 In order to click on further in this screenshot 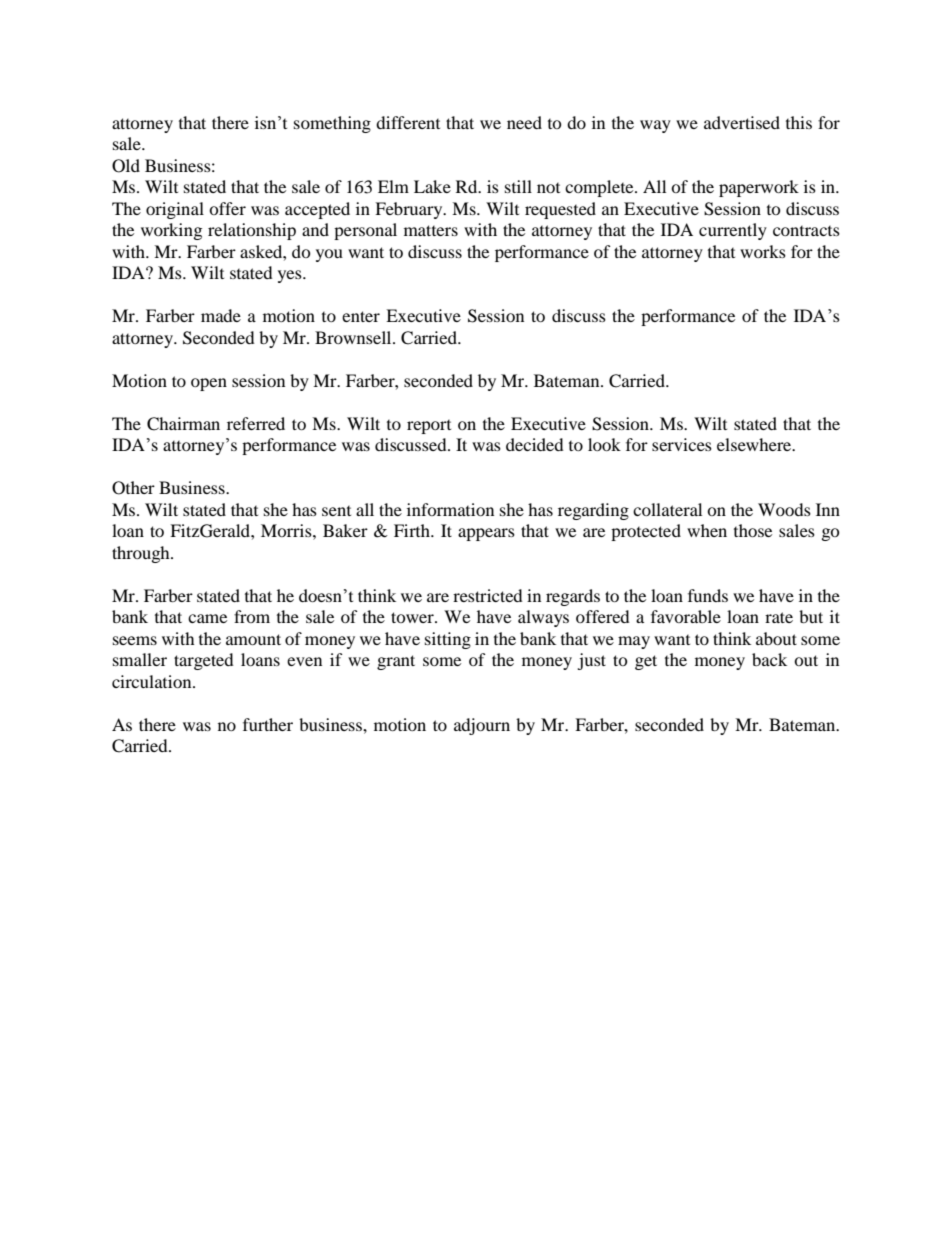, I will do `click(268, 724)`.
